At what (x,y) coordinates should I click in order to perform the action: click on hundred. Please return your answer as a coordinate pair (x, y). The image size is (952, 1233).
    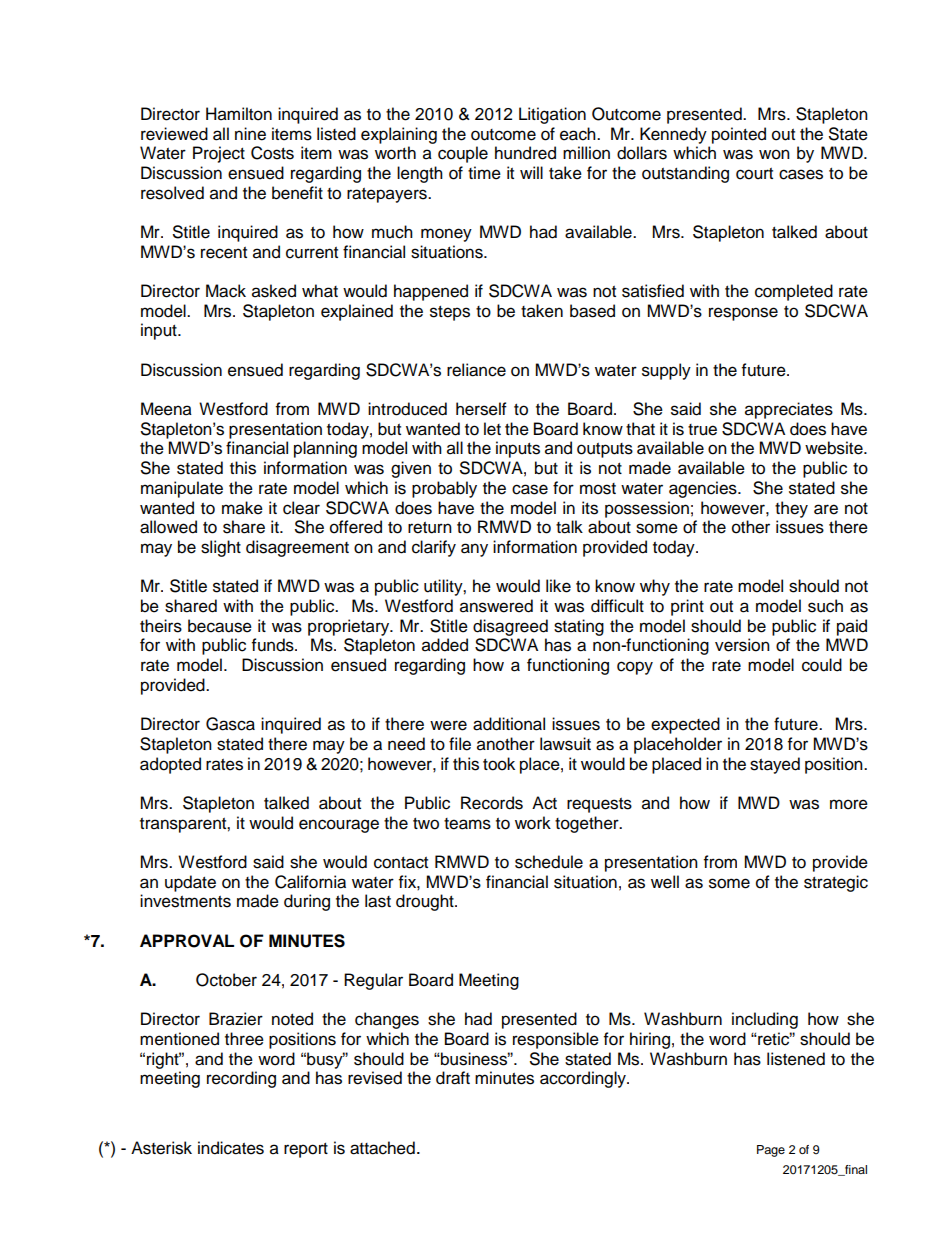
    Looking at the image, I should click on (525, 153).
